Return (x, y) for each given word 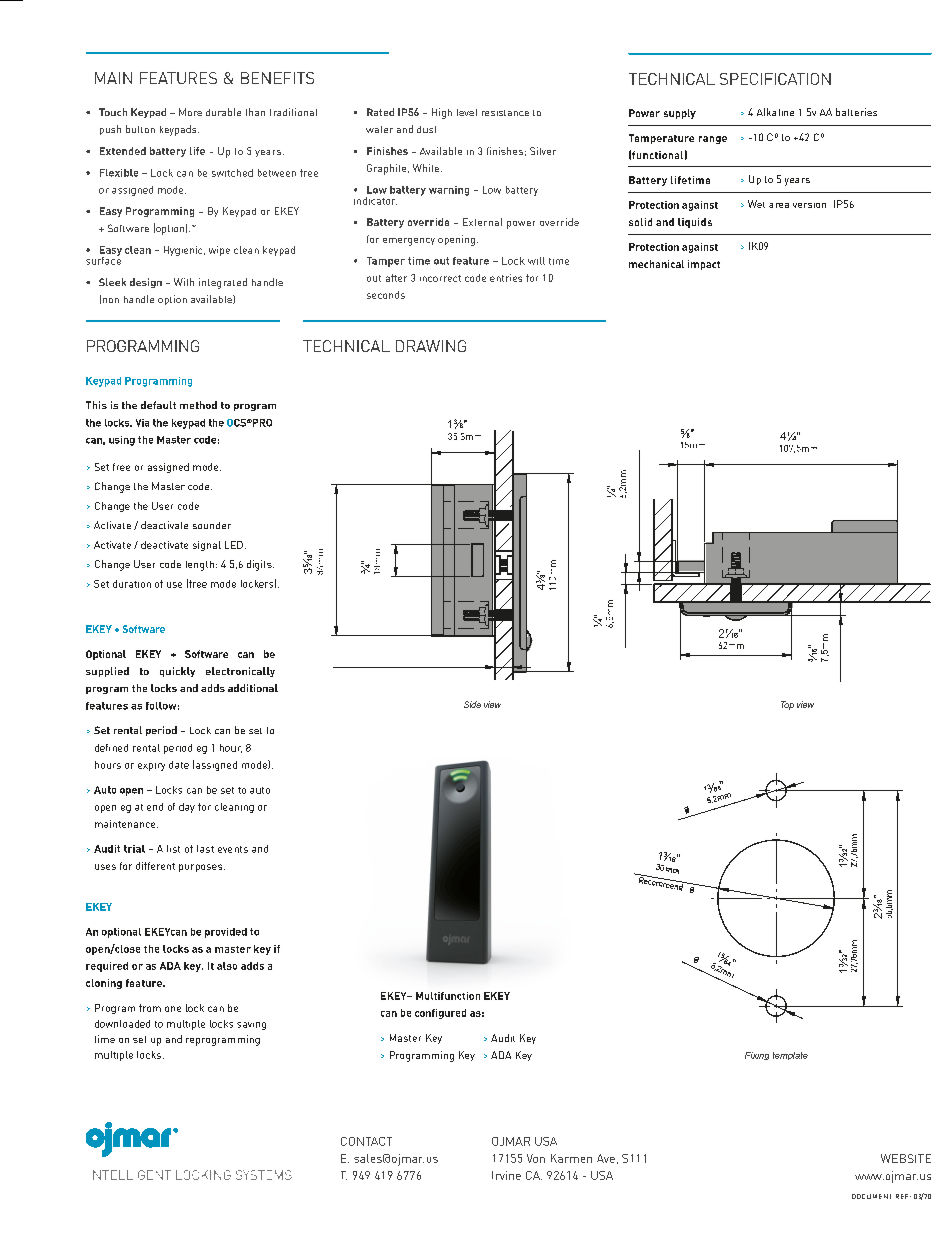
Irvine (506, 1175)
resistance (505, 113)
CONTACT (366, 1141)
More (190, 112)
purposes (202, 868)
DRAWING (431, 346)
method (198, 405)
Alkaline (775, 112)
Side (472, 704)
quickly (177, 672)
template (790, 1056)
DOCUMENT (871, 1196)
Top (787, 705)
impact (704, 265)
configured (440, 1014)
